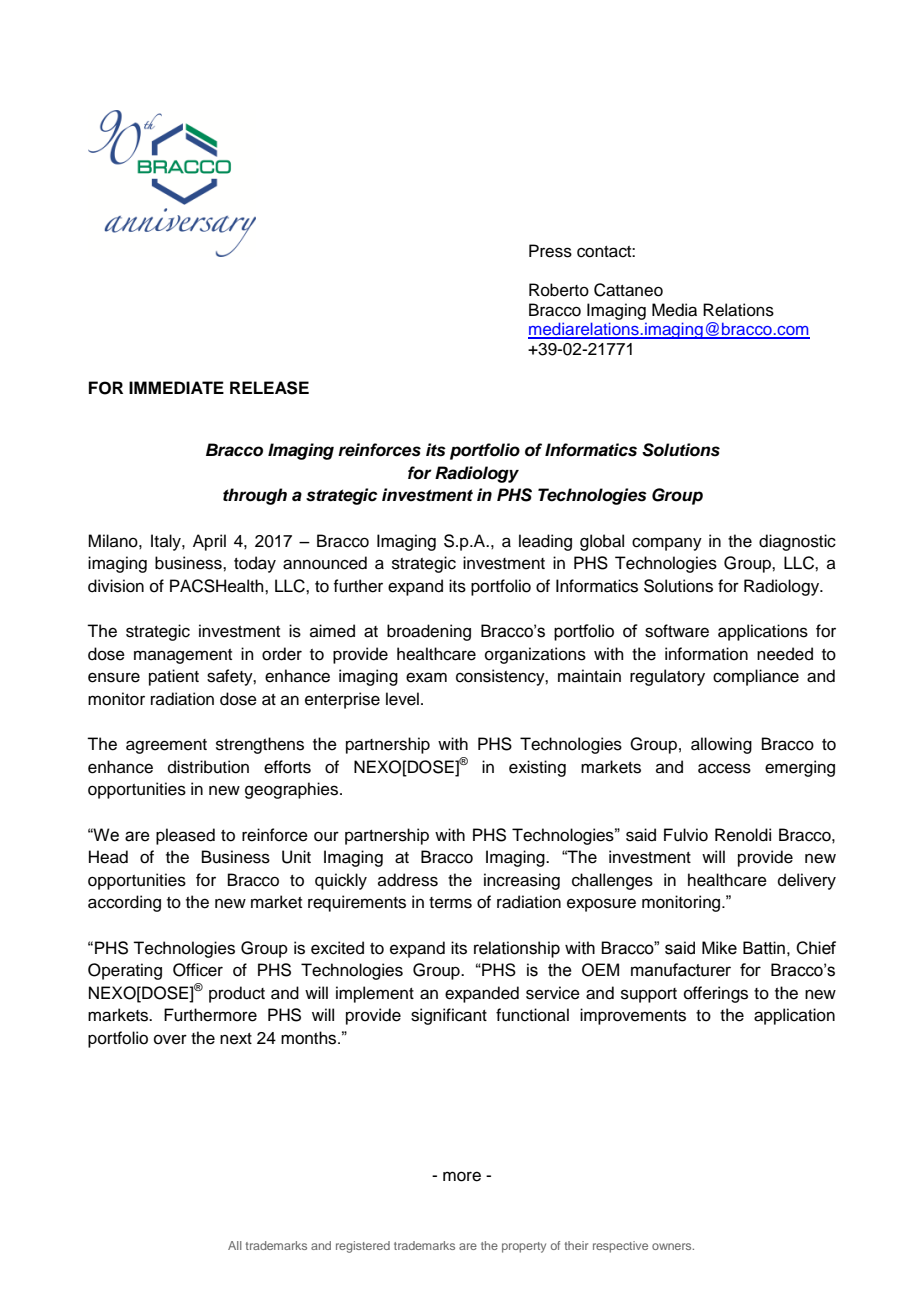 The image size is (924, 1308). What do you see at coordinates (209, 542) in the page?
I see `April` at bounding box center [209, 542].
